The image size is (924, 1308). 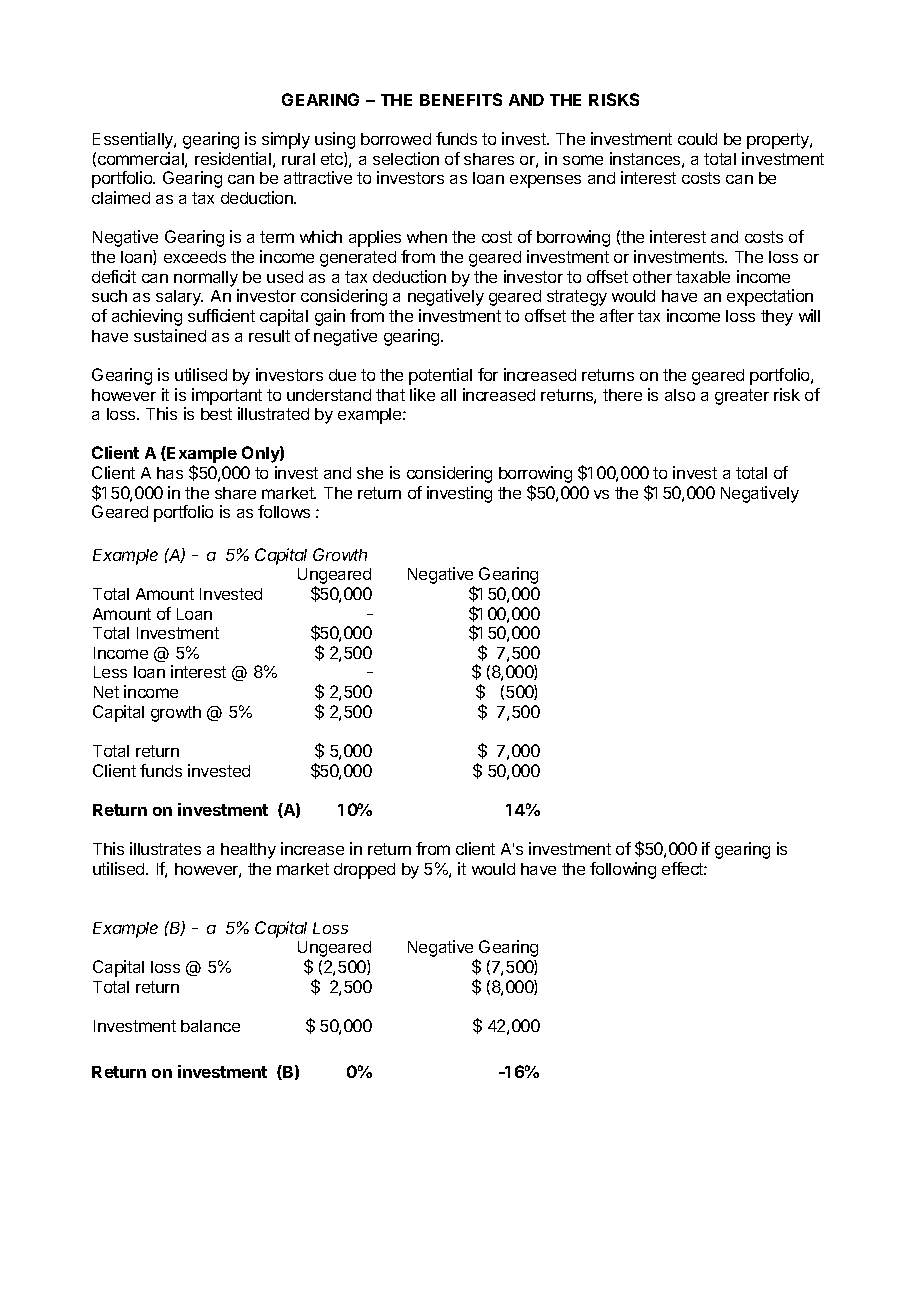 What do you see at coordinates (422, 394) in the screenshot?
I see `like` at bounding box center [422, 394].
